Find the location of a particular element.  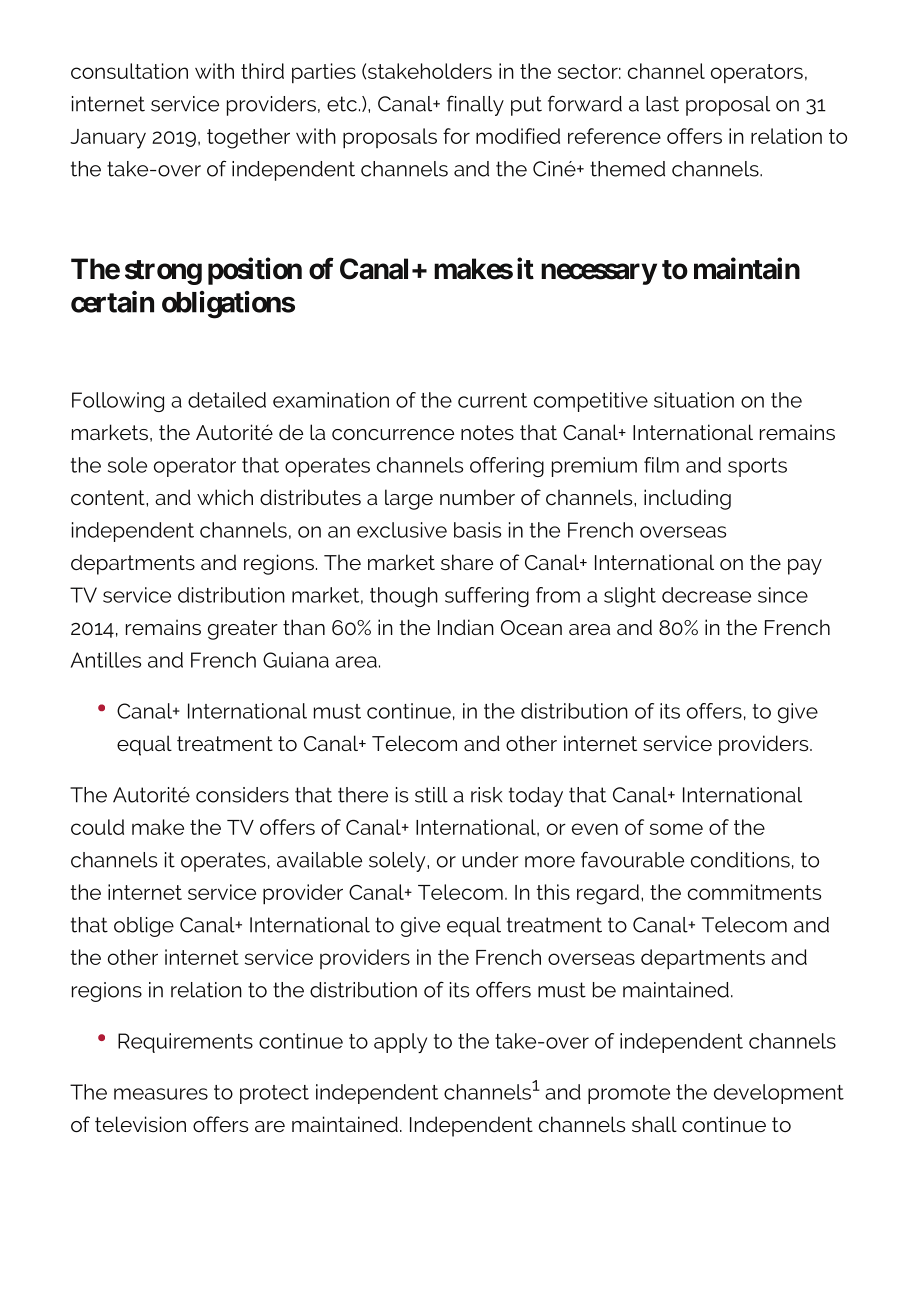

detailed is located at coordinates (227, 400).
